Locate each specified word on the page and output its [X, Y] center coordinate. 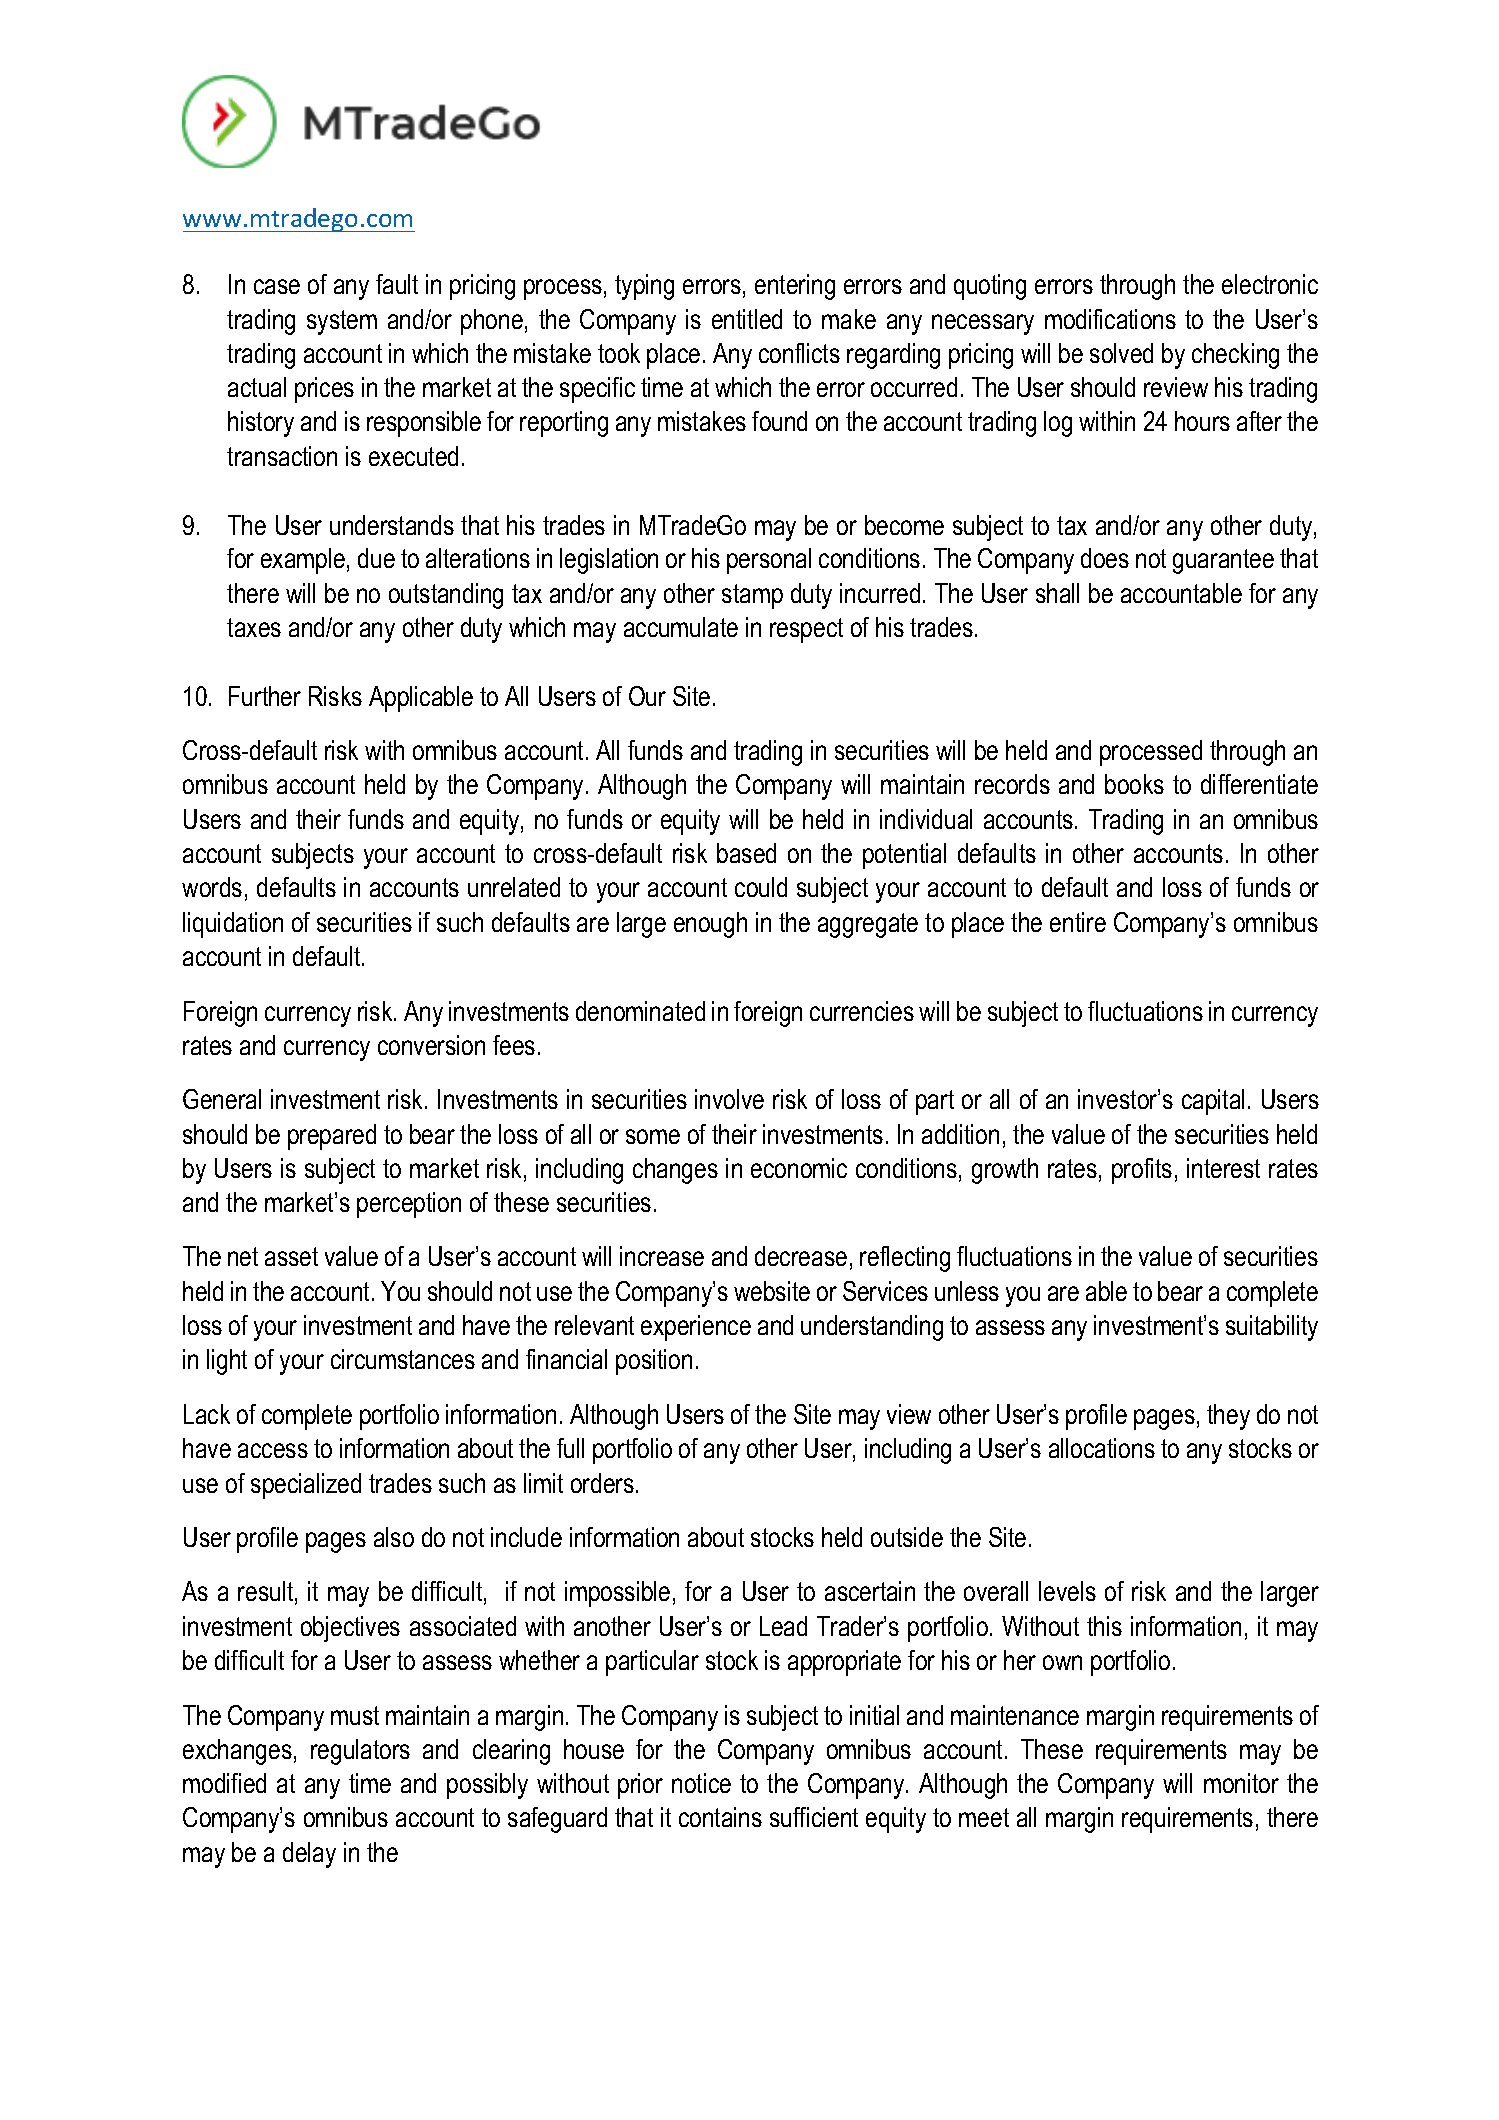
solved [1121, 353]
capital [1213, 1102]
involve [729, 1099]
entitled [747, 319]
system [342, 322]
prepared [332, 1137]
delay [309, 1855]
